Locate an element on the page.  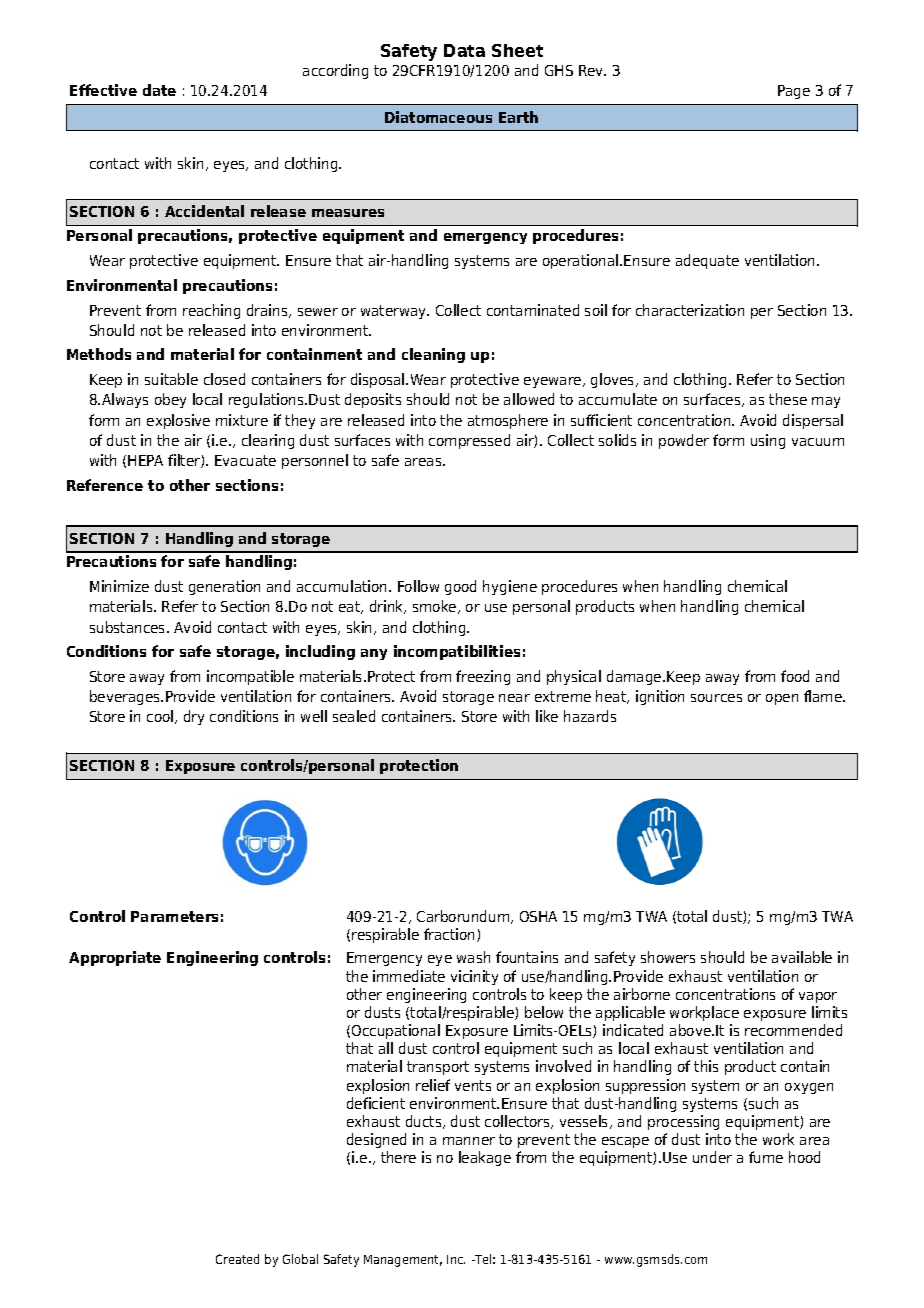
Management is located at coordinates (403, 1261).
